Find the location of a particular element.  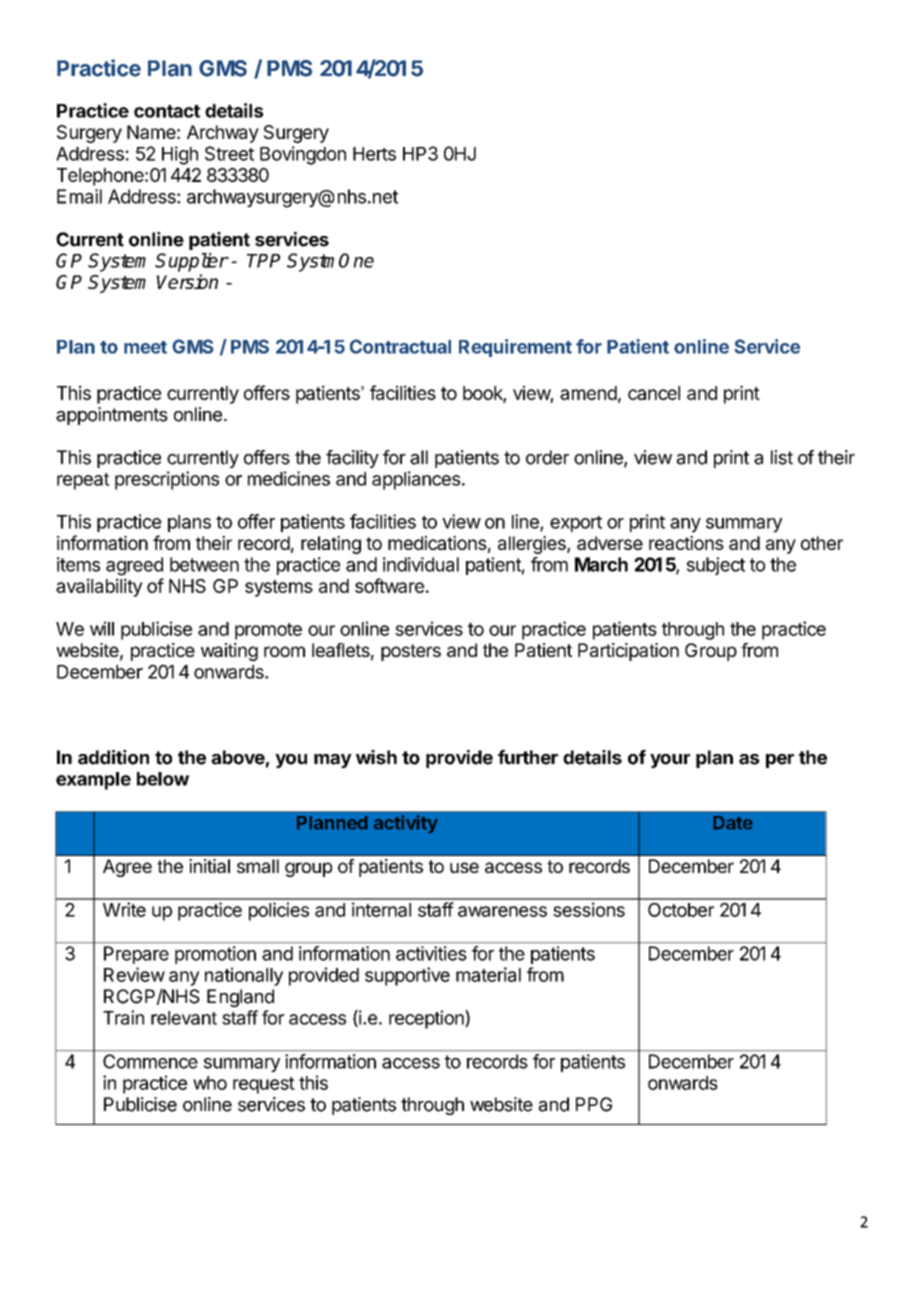

appliances is located at coordinates (416, 480).
